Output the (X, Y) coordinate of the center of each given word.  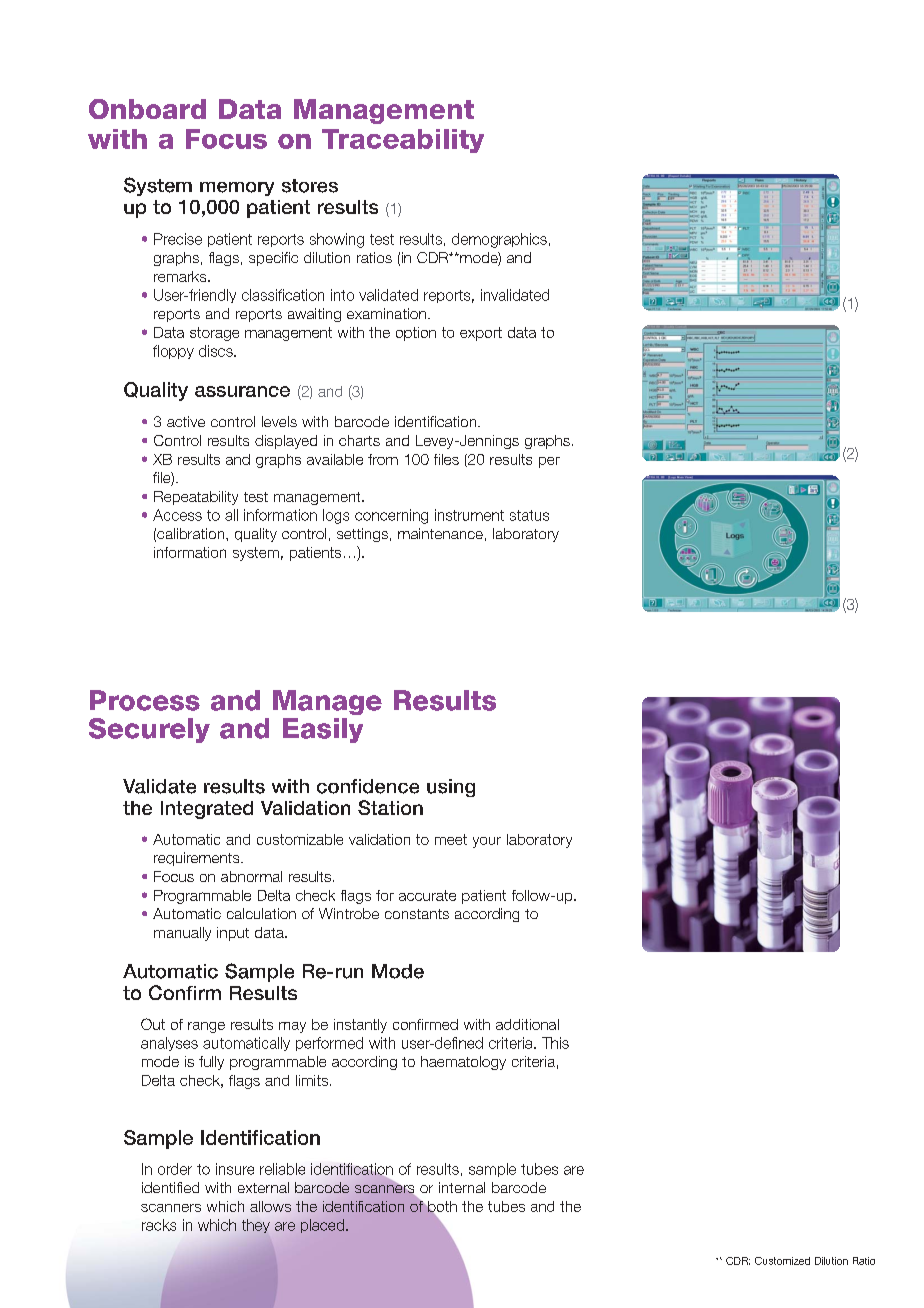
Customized (782, 1261)
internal (462, 1187)
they (256, 1226)
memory (237, 189)
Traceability (403, 141)
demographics (499, 240)
